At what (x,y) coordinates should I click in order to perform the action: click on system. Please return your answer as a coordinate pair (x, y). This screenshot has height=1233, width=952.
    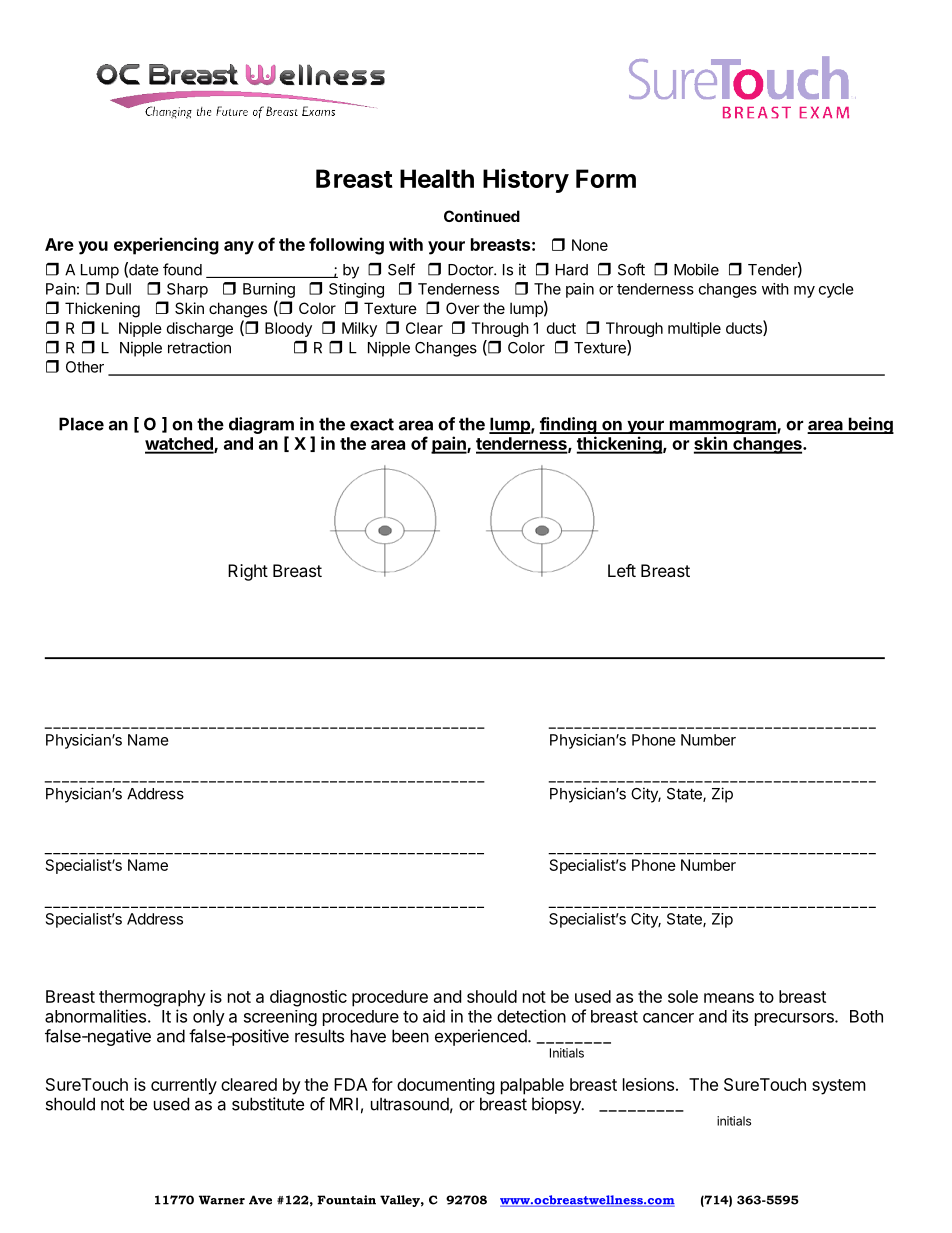
    Looking at the image, I should click on (839, 1087).
